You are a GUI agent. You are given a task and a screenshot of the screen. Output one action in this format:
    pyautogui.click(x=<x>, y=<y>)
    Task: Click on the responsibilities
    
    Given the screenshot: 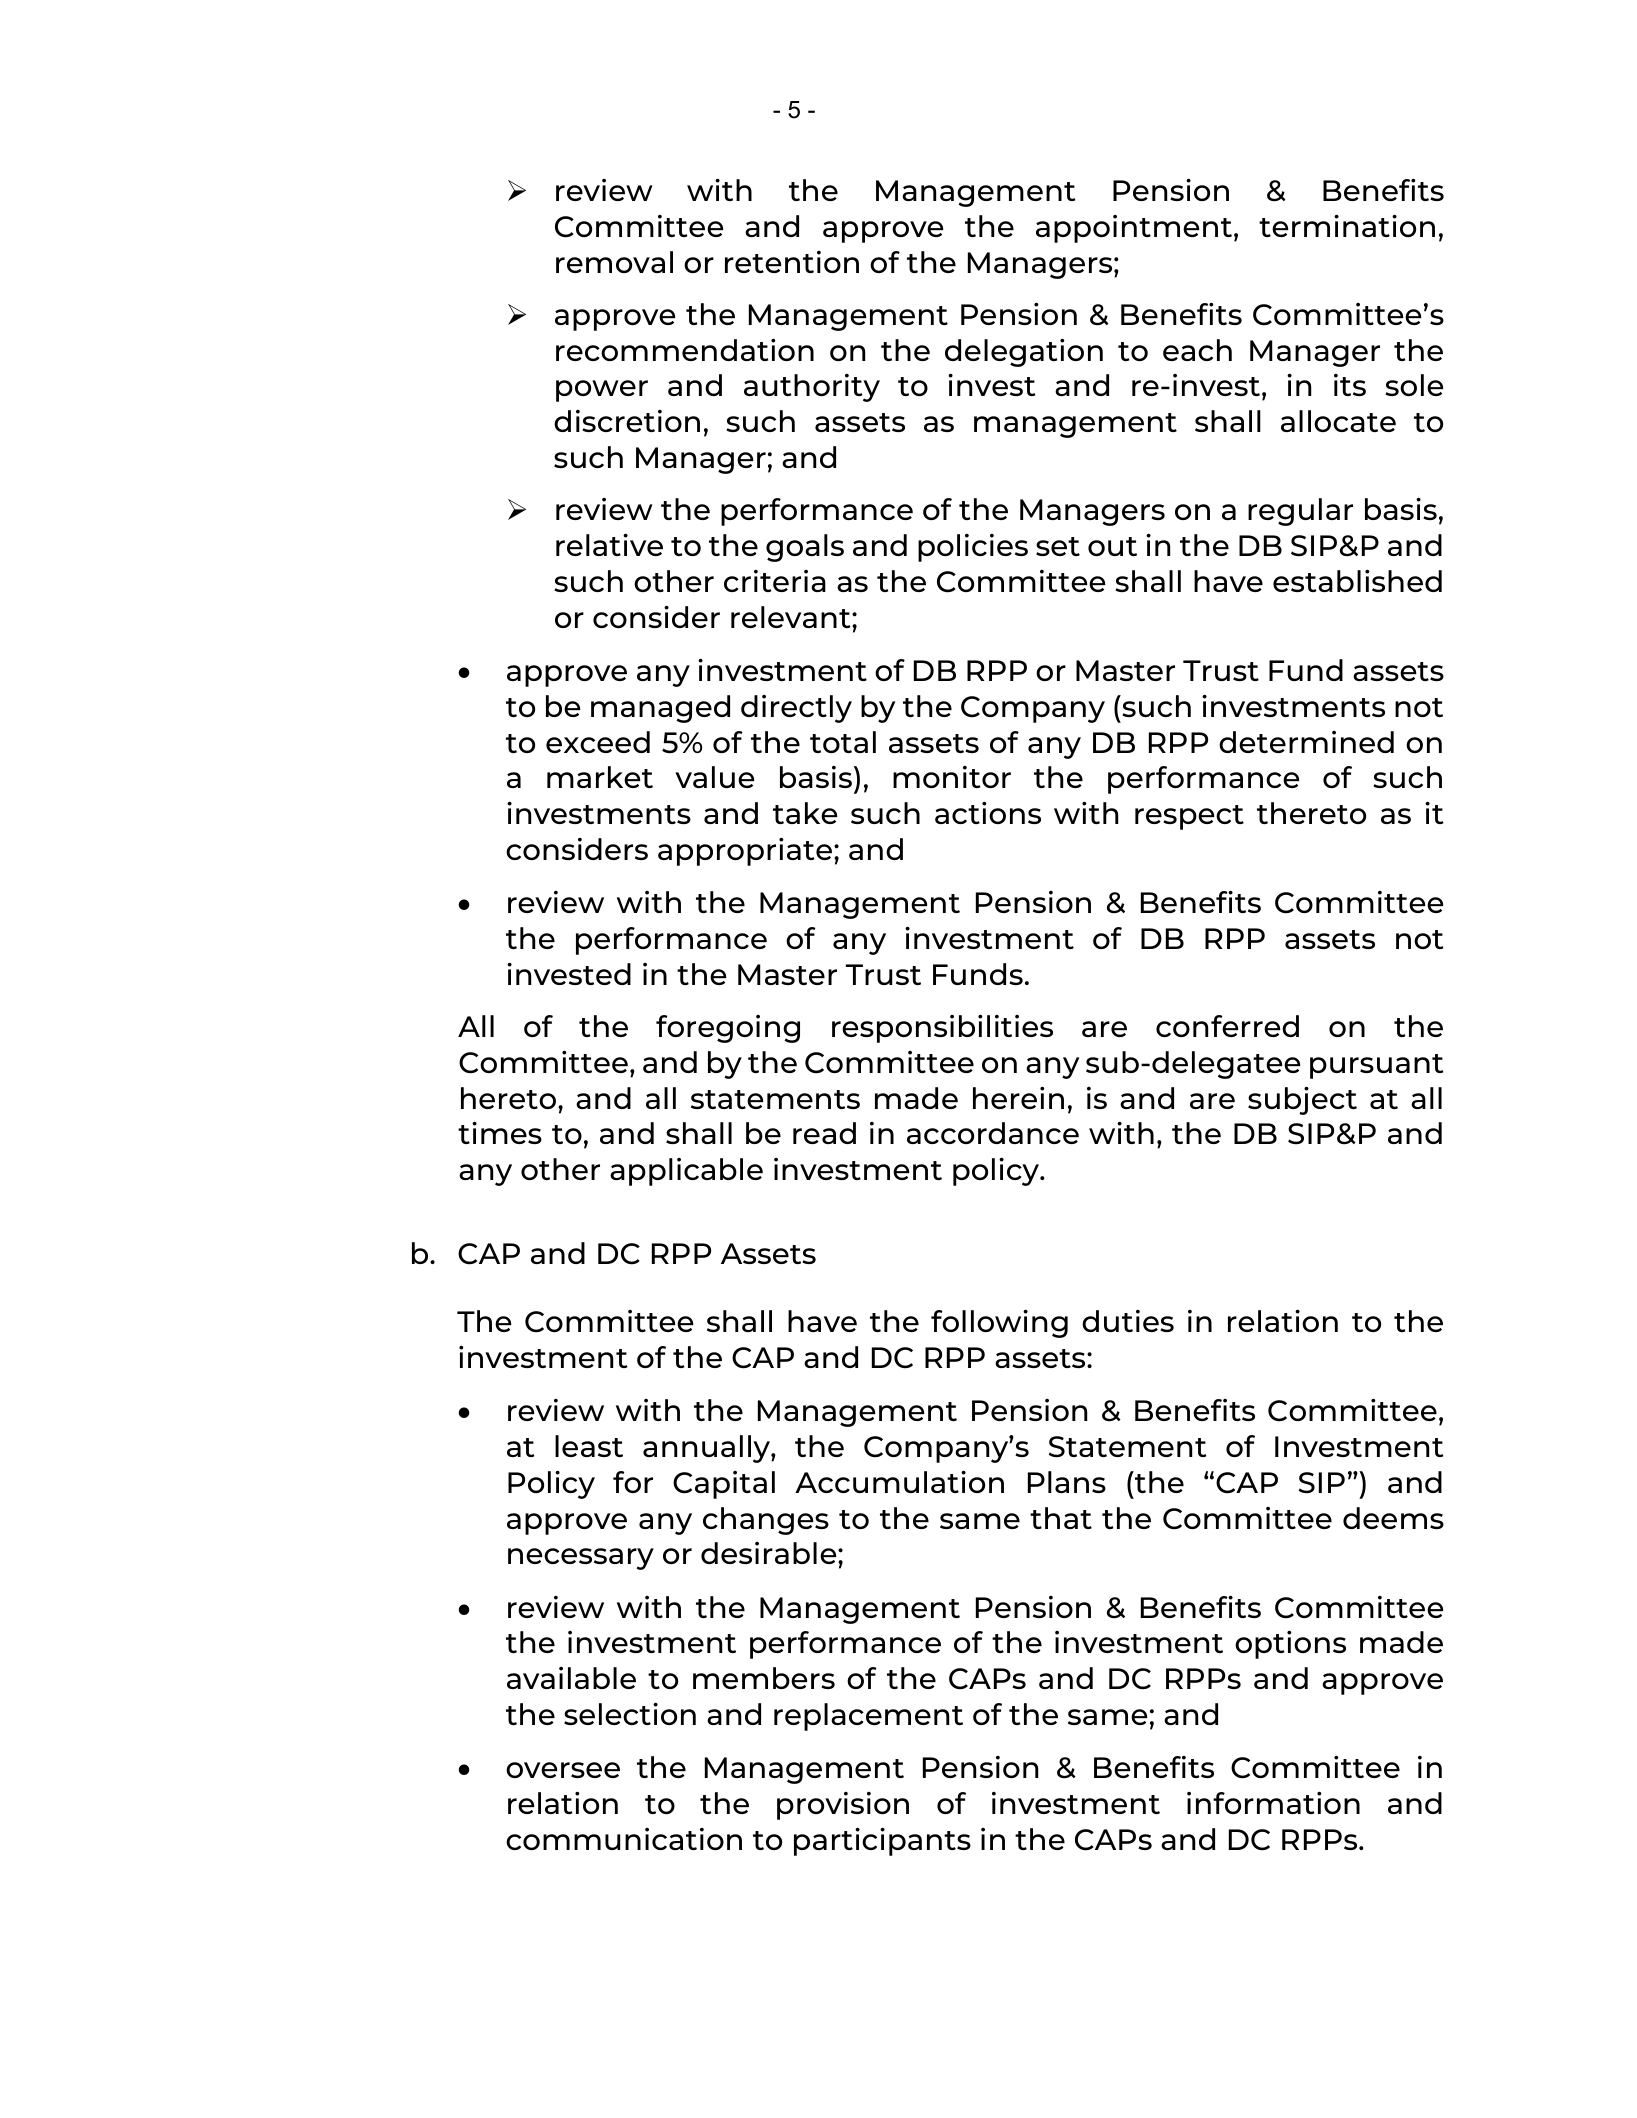 What is the action you would take?
    pyautogui.click(x=942, y=1029)
